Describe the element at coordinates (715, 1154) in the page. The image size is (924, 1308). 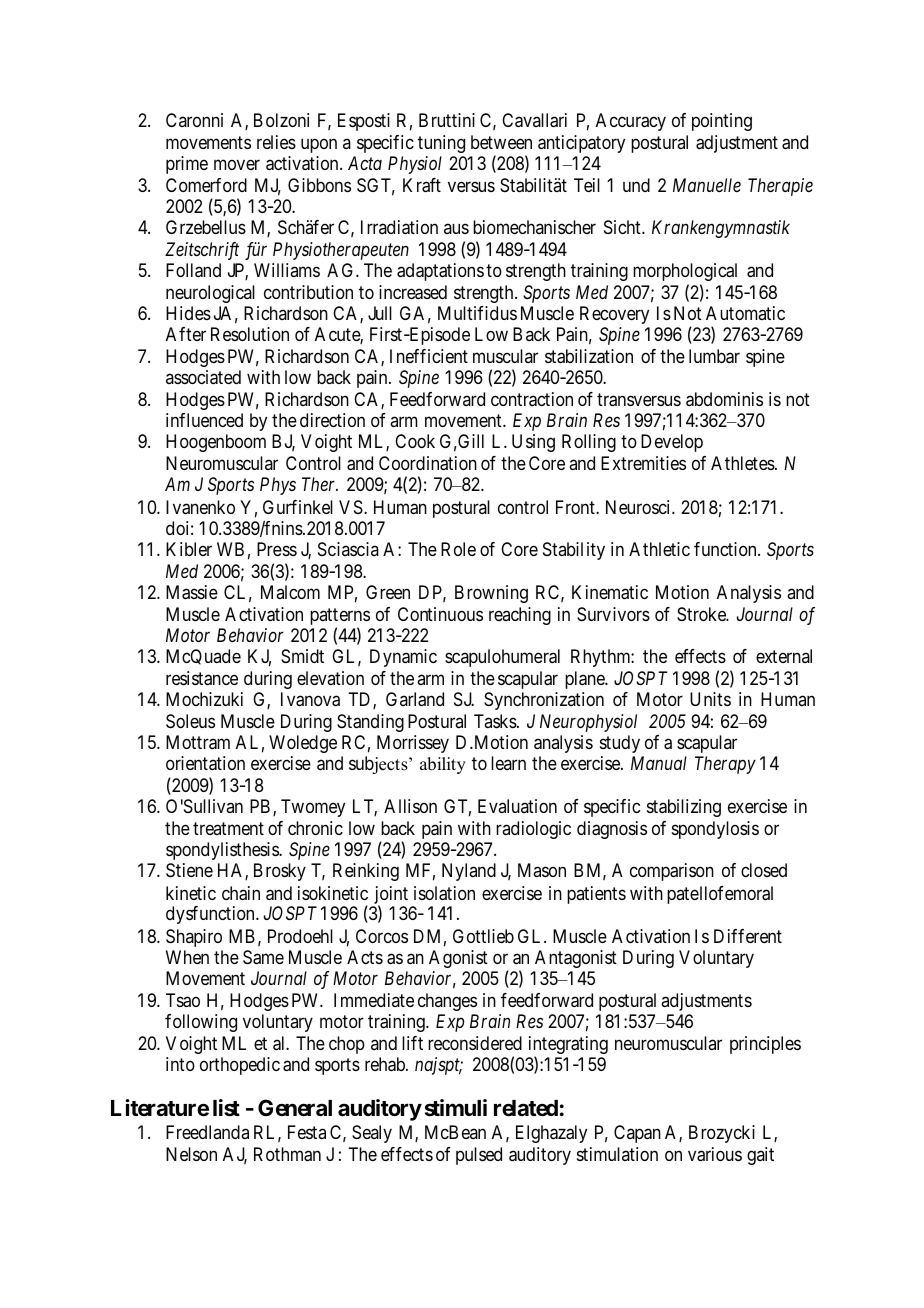
I see `various` at that location.
